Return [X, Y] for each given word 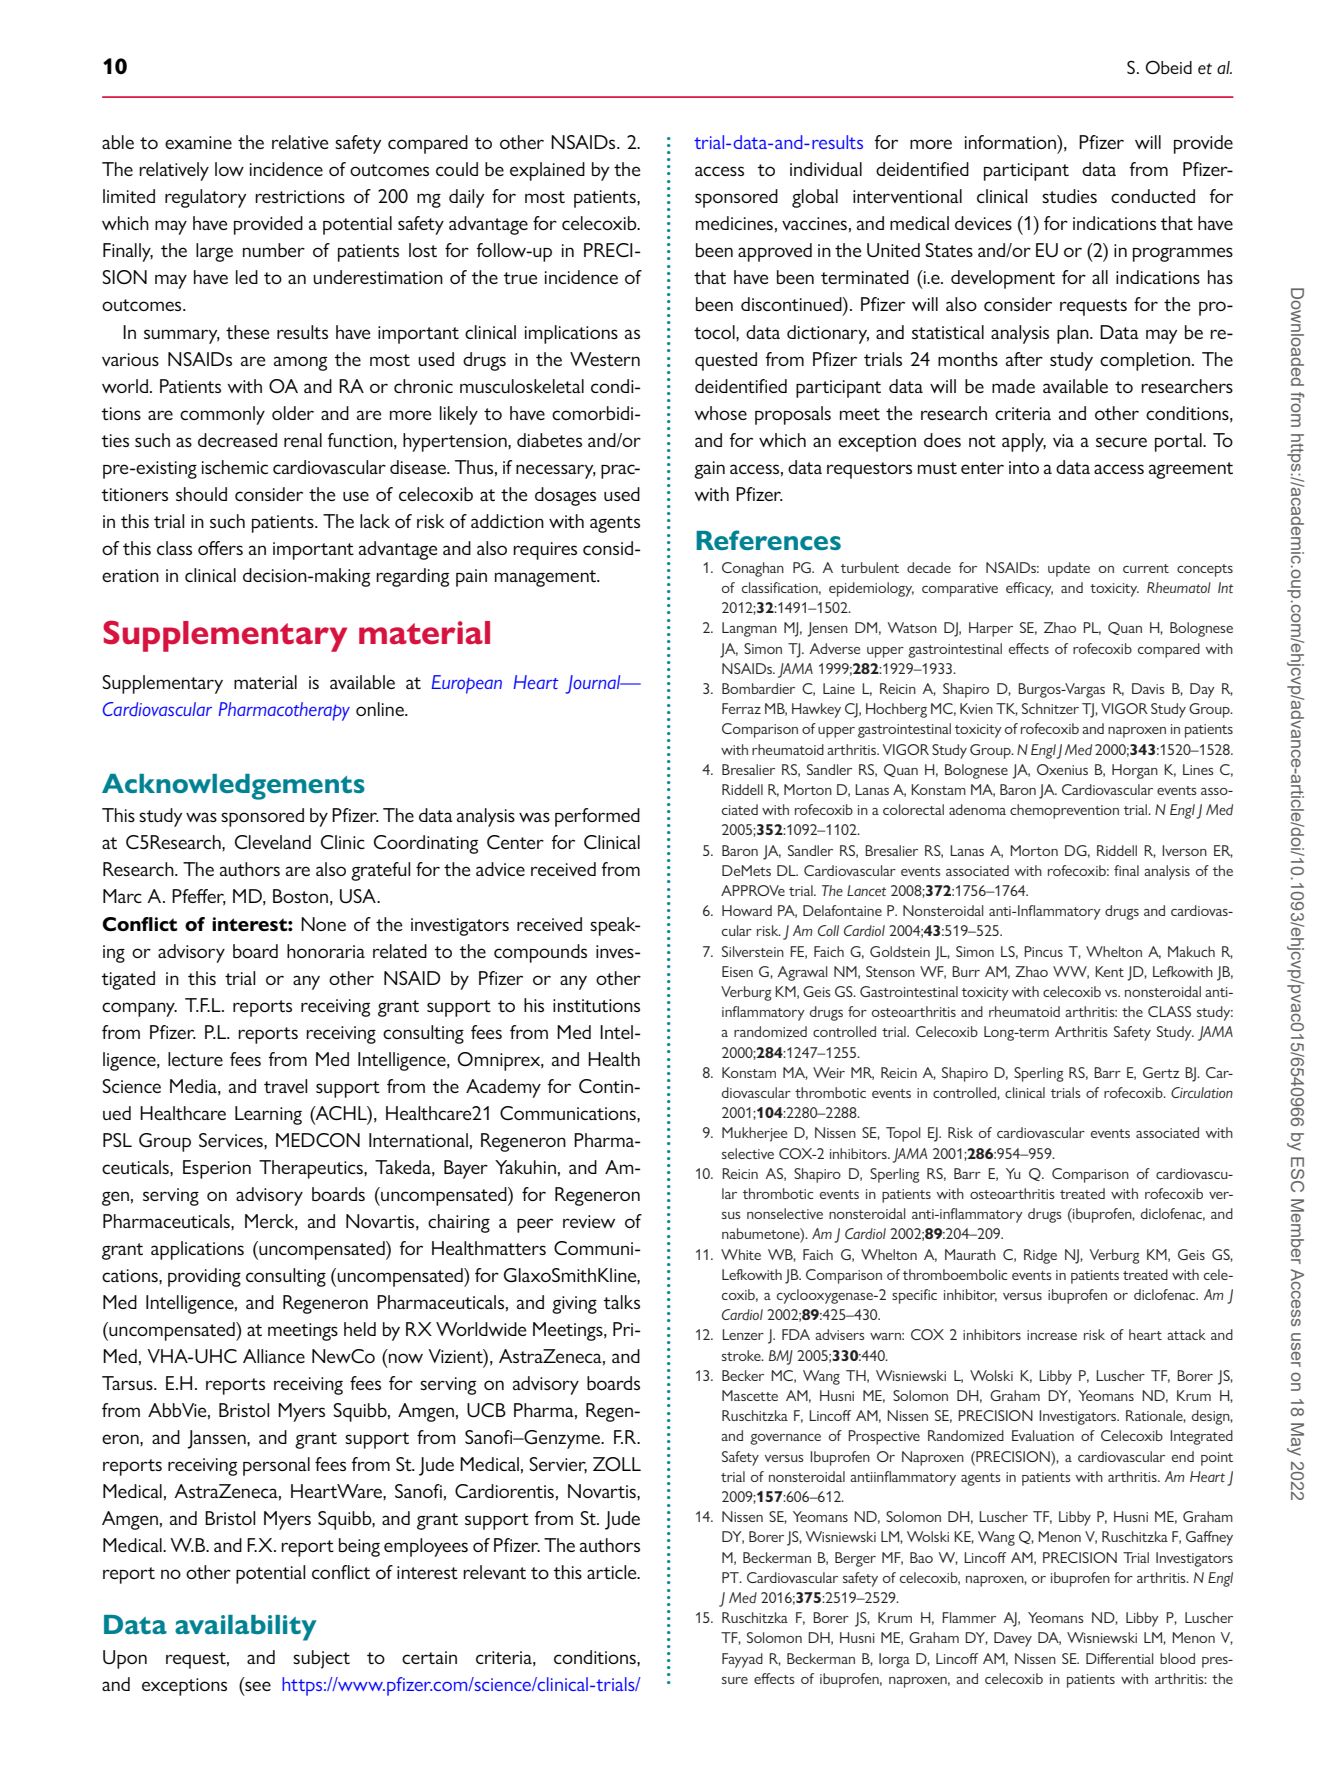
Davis [1148, 688]
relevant [494, 1572]
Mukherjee [754, 1134]
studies [1069, 196]
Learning [268, 1115]
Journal [594, 684]
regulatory [205, 198]
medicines [734, 223]
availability [245, 1628]
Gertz [1161, 1072]
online [381, 709]
